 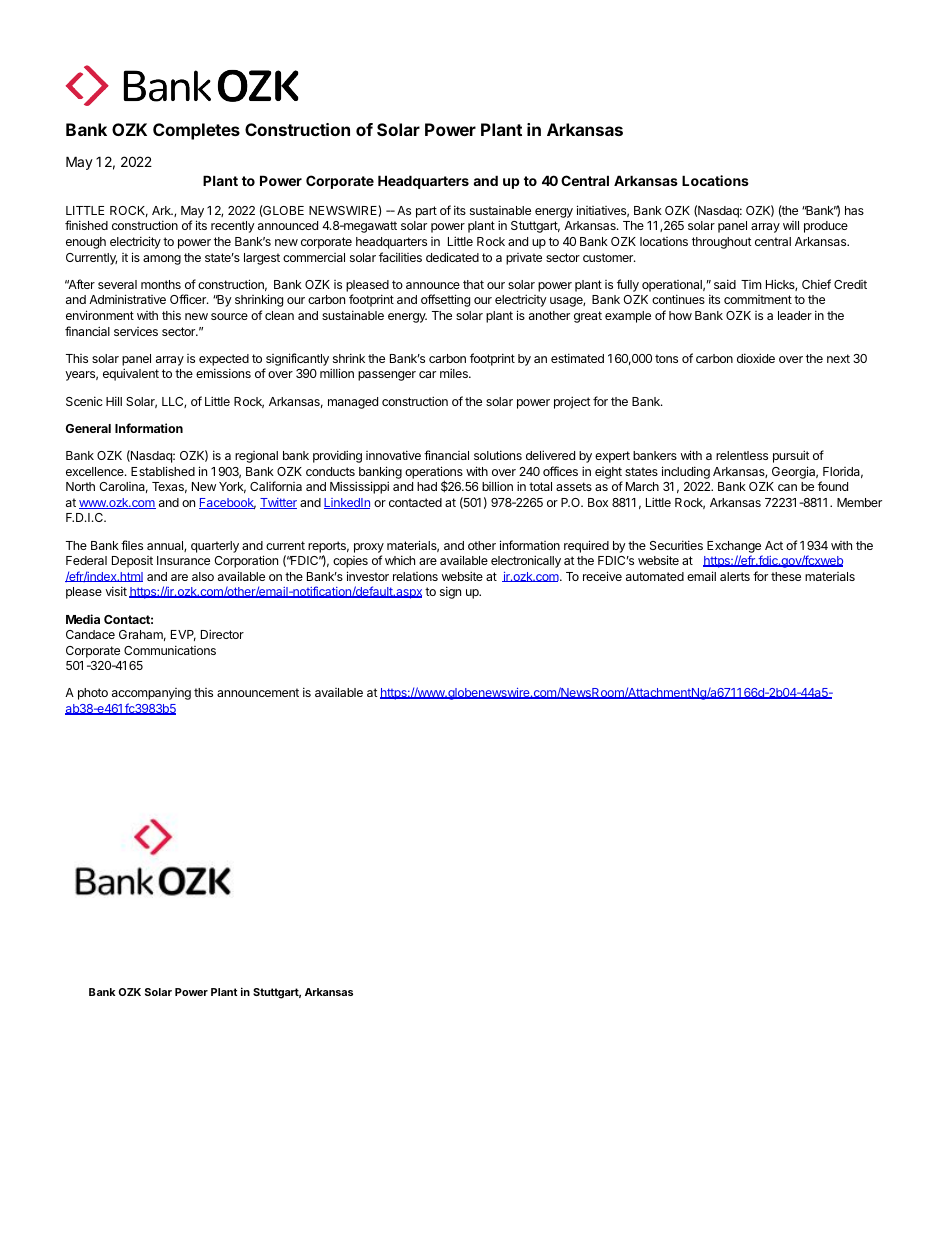 I want to click on Completes, so click(x=196, y=131).
